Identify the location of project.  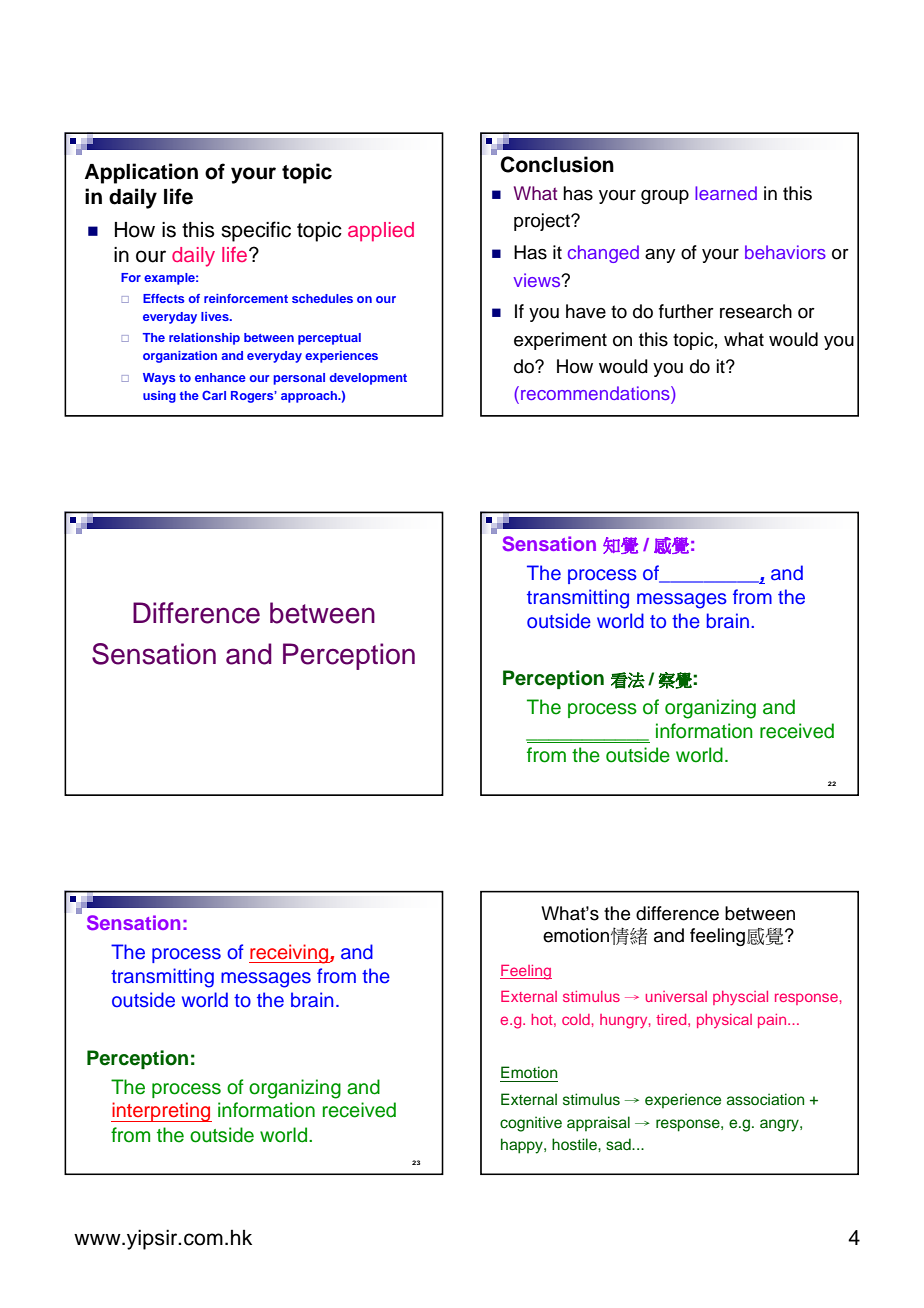
(543, 222).
